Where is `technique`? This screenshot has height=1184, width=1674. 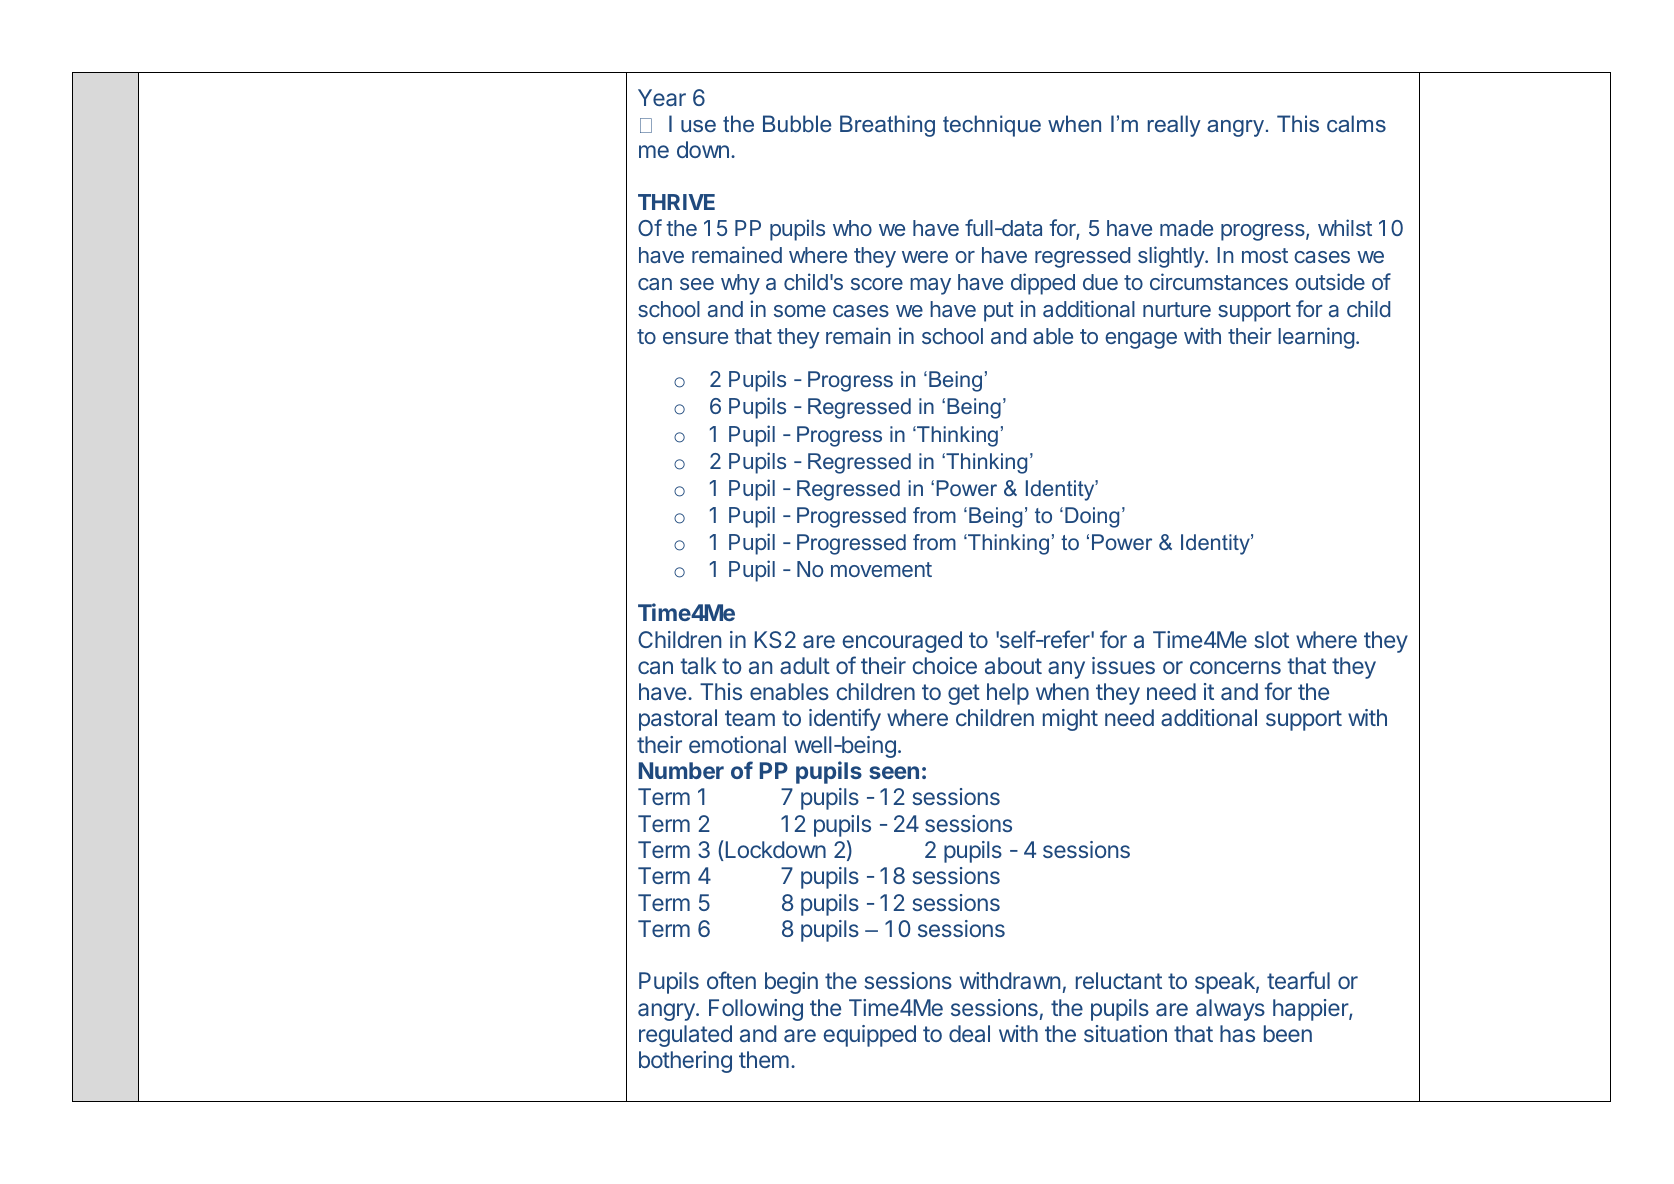 technique is located at coordinates (992, 126).
